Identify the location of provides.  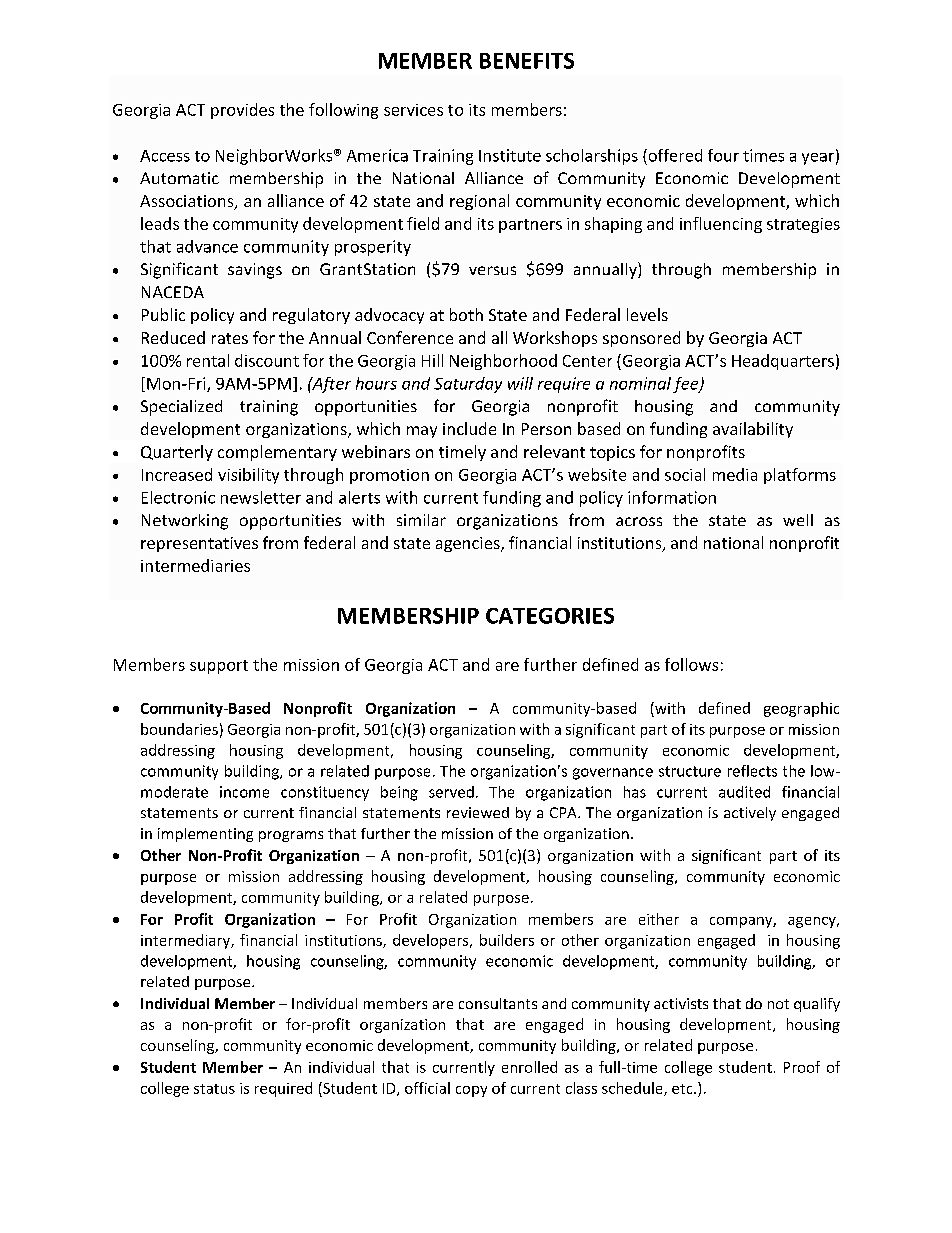
(242, 111).
